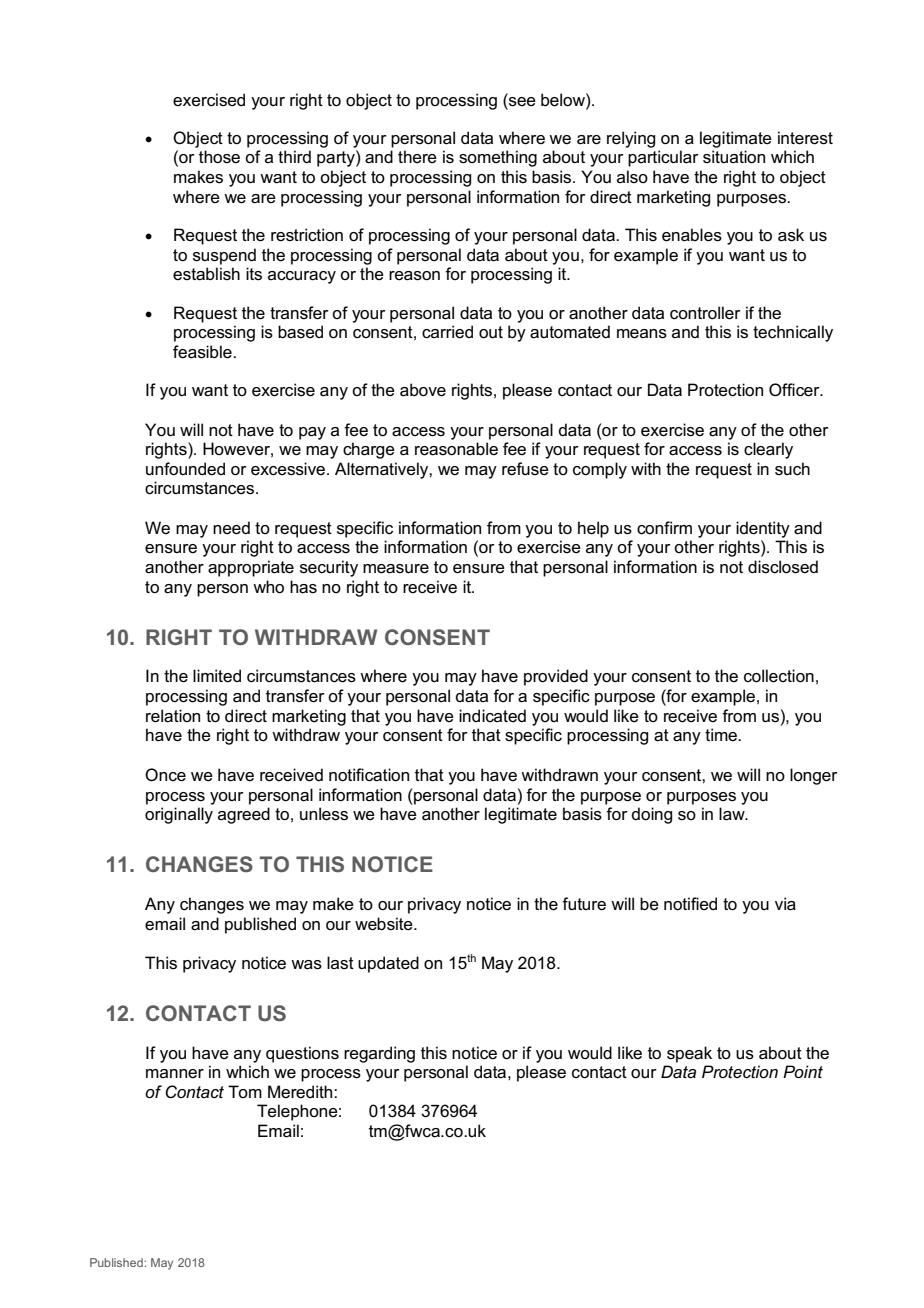  I want to click on measure, so click(396, 569).
